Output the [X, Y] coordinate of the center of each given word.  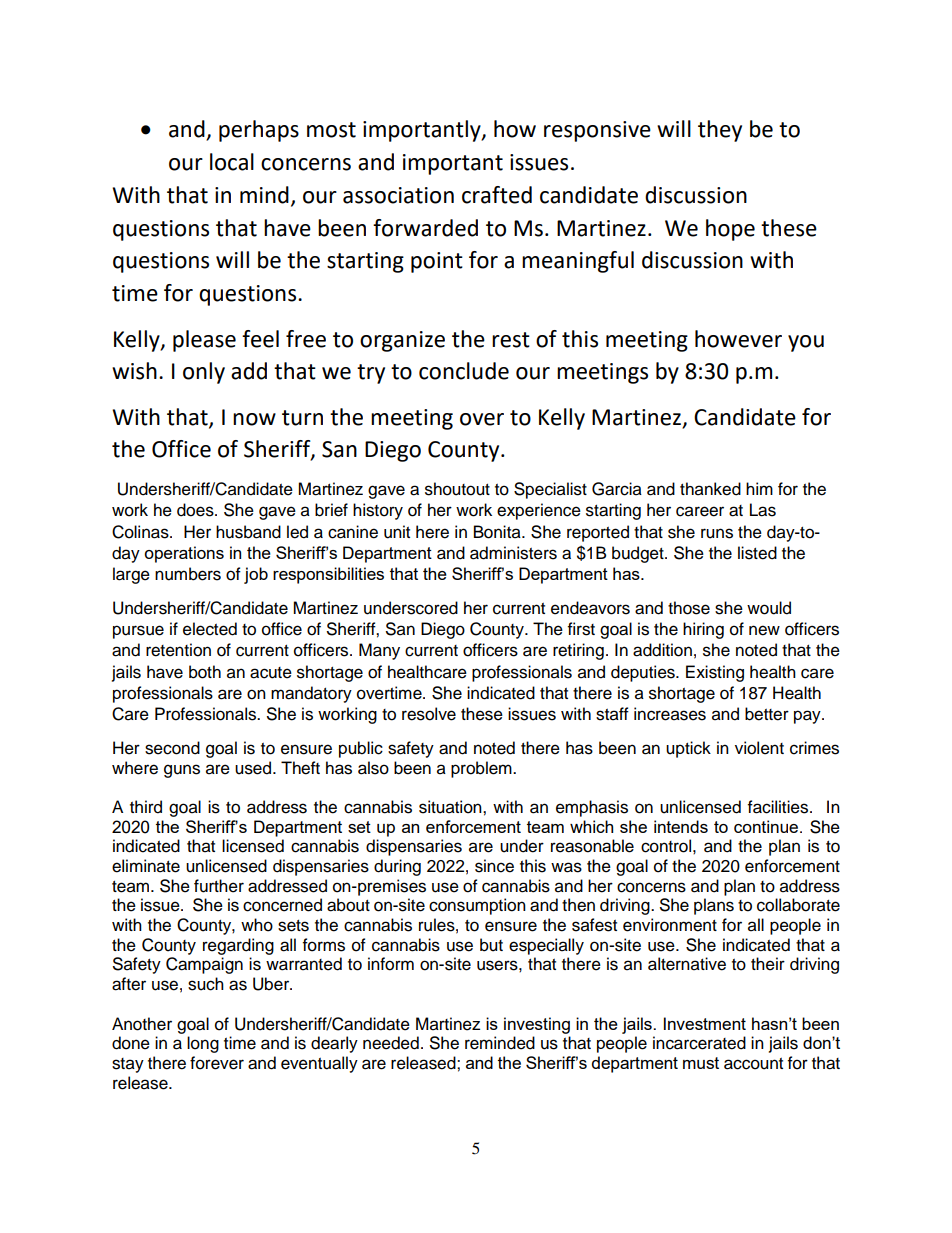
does [196, 510]
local [232, 162]
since [494, 866]
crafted [497, 195]
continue [767, 826]
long [203, 1044]
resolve [429, 714]
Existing [715, 673]
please [204, 341]
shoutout [457, 489]
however [738, 339]
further [219, 886]
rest [511, 340]
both [205, 672]
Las [763, 510]
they [720, 131]
